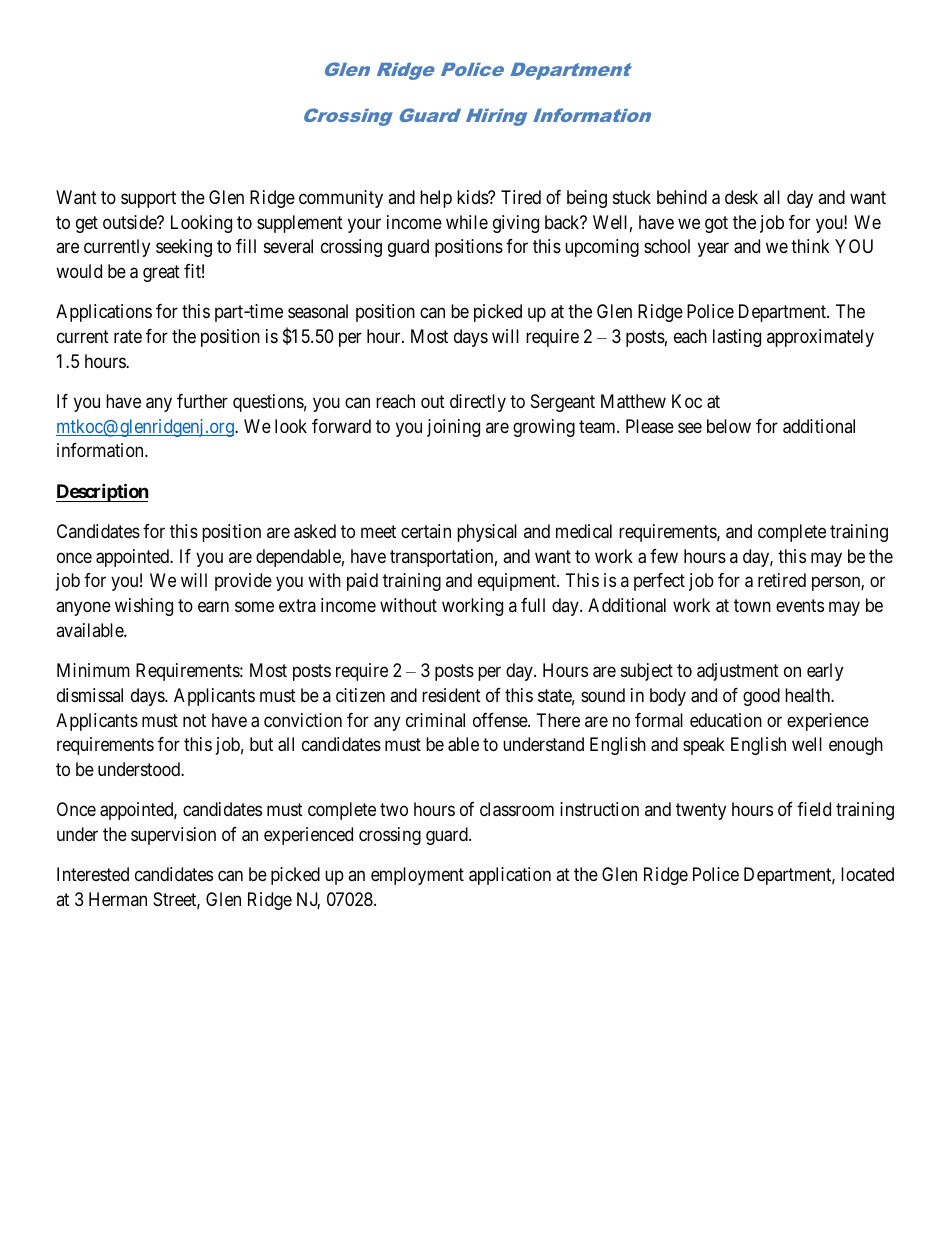 This screenshot has height=1233, width=952. I want to click on not, so click(194, 720).
